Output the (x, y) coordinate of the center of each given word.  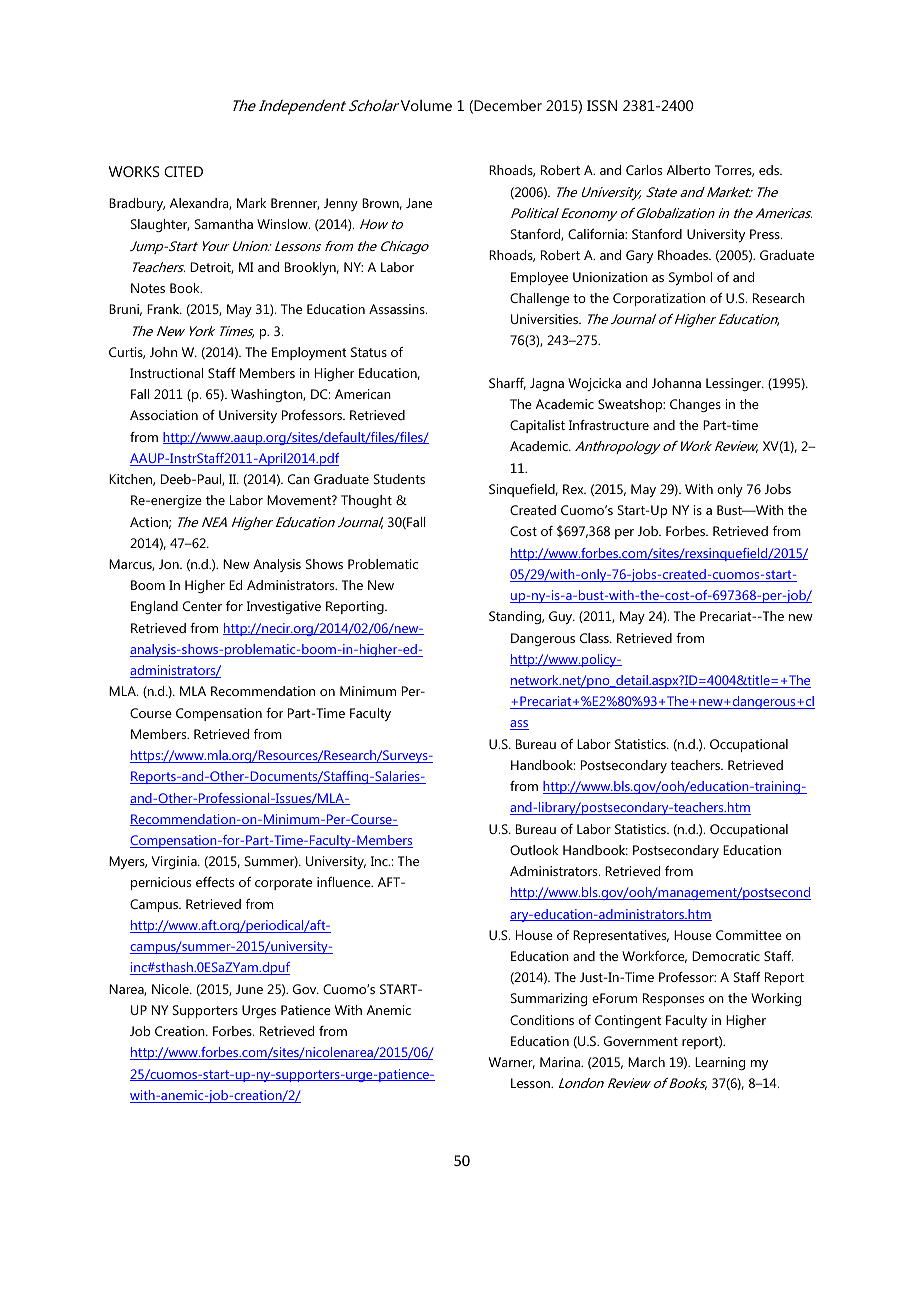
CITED (183, 171)
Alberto (689, 170)
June (249, 989)
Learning (720, 1063)
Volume (426, 105)
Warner (512, 1063)
